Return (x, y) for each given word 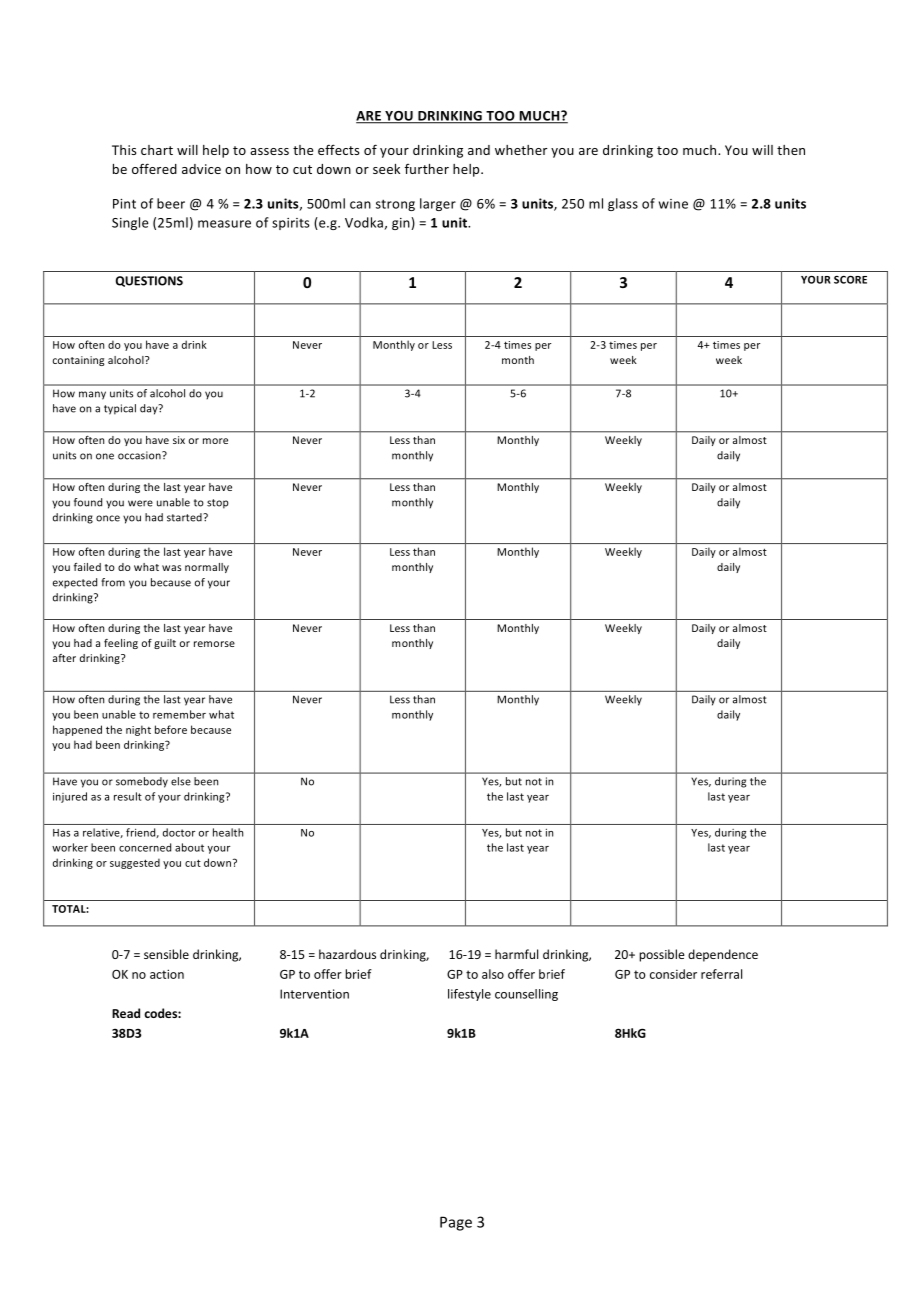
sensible (166, 954)
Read (126, 1013)
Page (456, 1223)
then (791, 150)
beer (171, 203)
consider (673, 974)
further (427, 169)
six (179, 440)
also (493, 974)
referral (721, 974)
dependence (723, 955)
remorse (214, 644)
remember (179, 714)
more (215, 441)
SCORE (850, 280)
